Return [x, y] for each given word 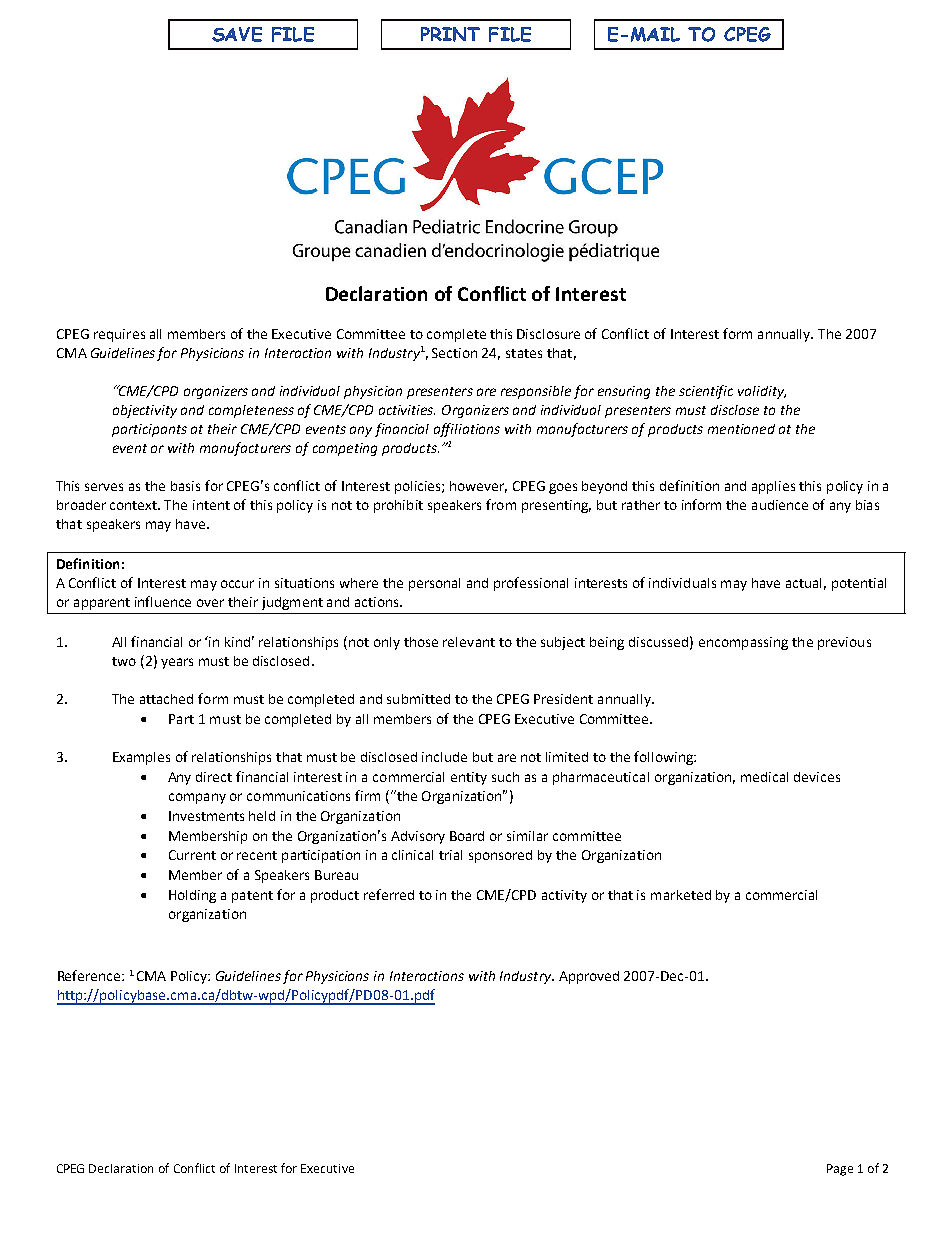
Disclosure [548, 334]
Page [840, 1170]
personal [434, 584]
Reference [90, 975]
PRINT [450, 34]
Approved [589, 977]
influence [163, 601]
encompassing [743, 643]
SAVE [237, 34]
